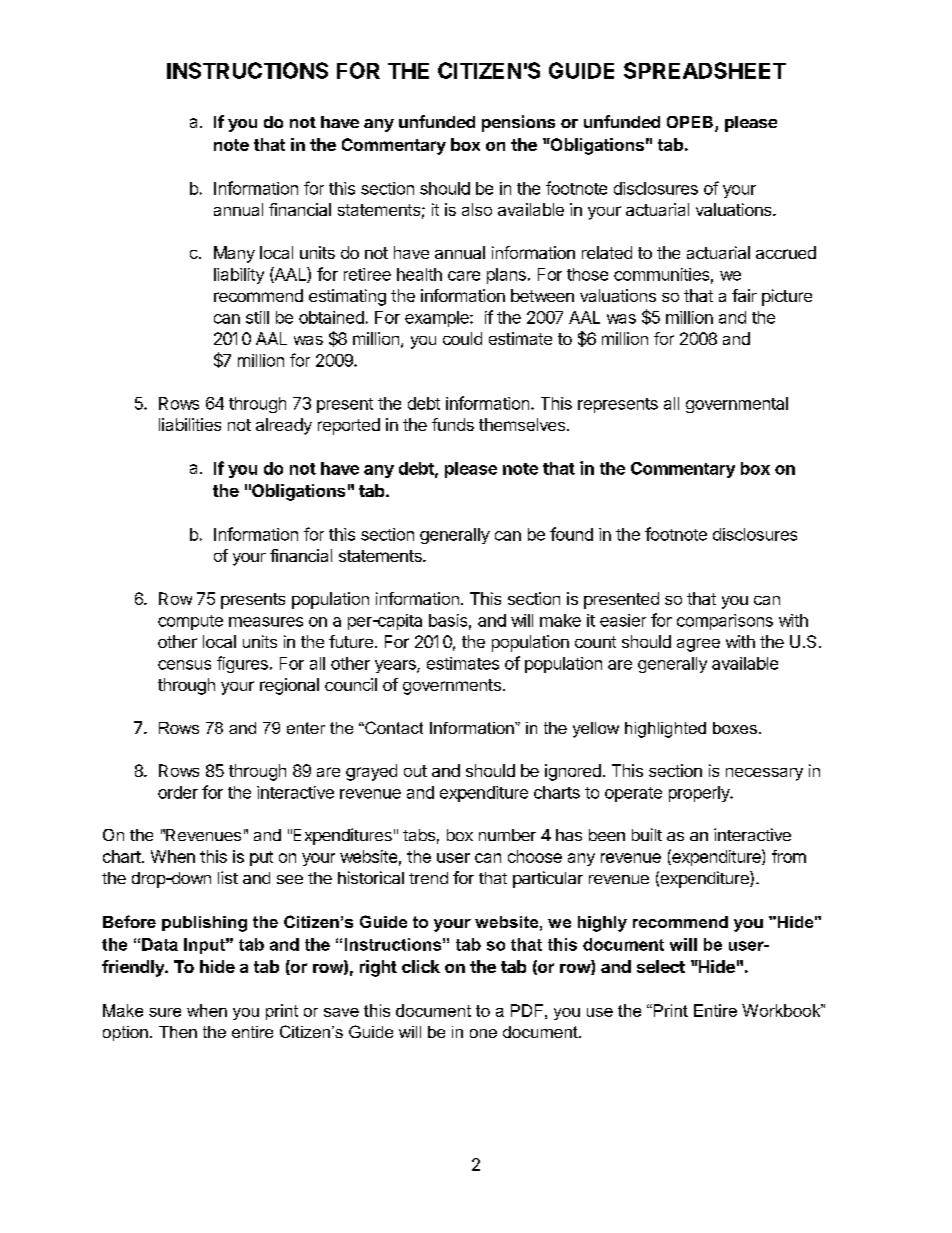 The height and width of the screenshot is (1233, 952). Describe the element at coordinates (462, 338) in the screenshot. I see `could` at that location.
